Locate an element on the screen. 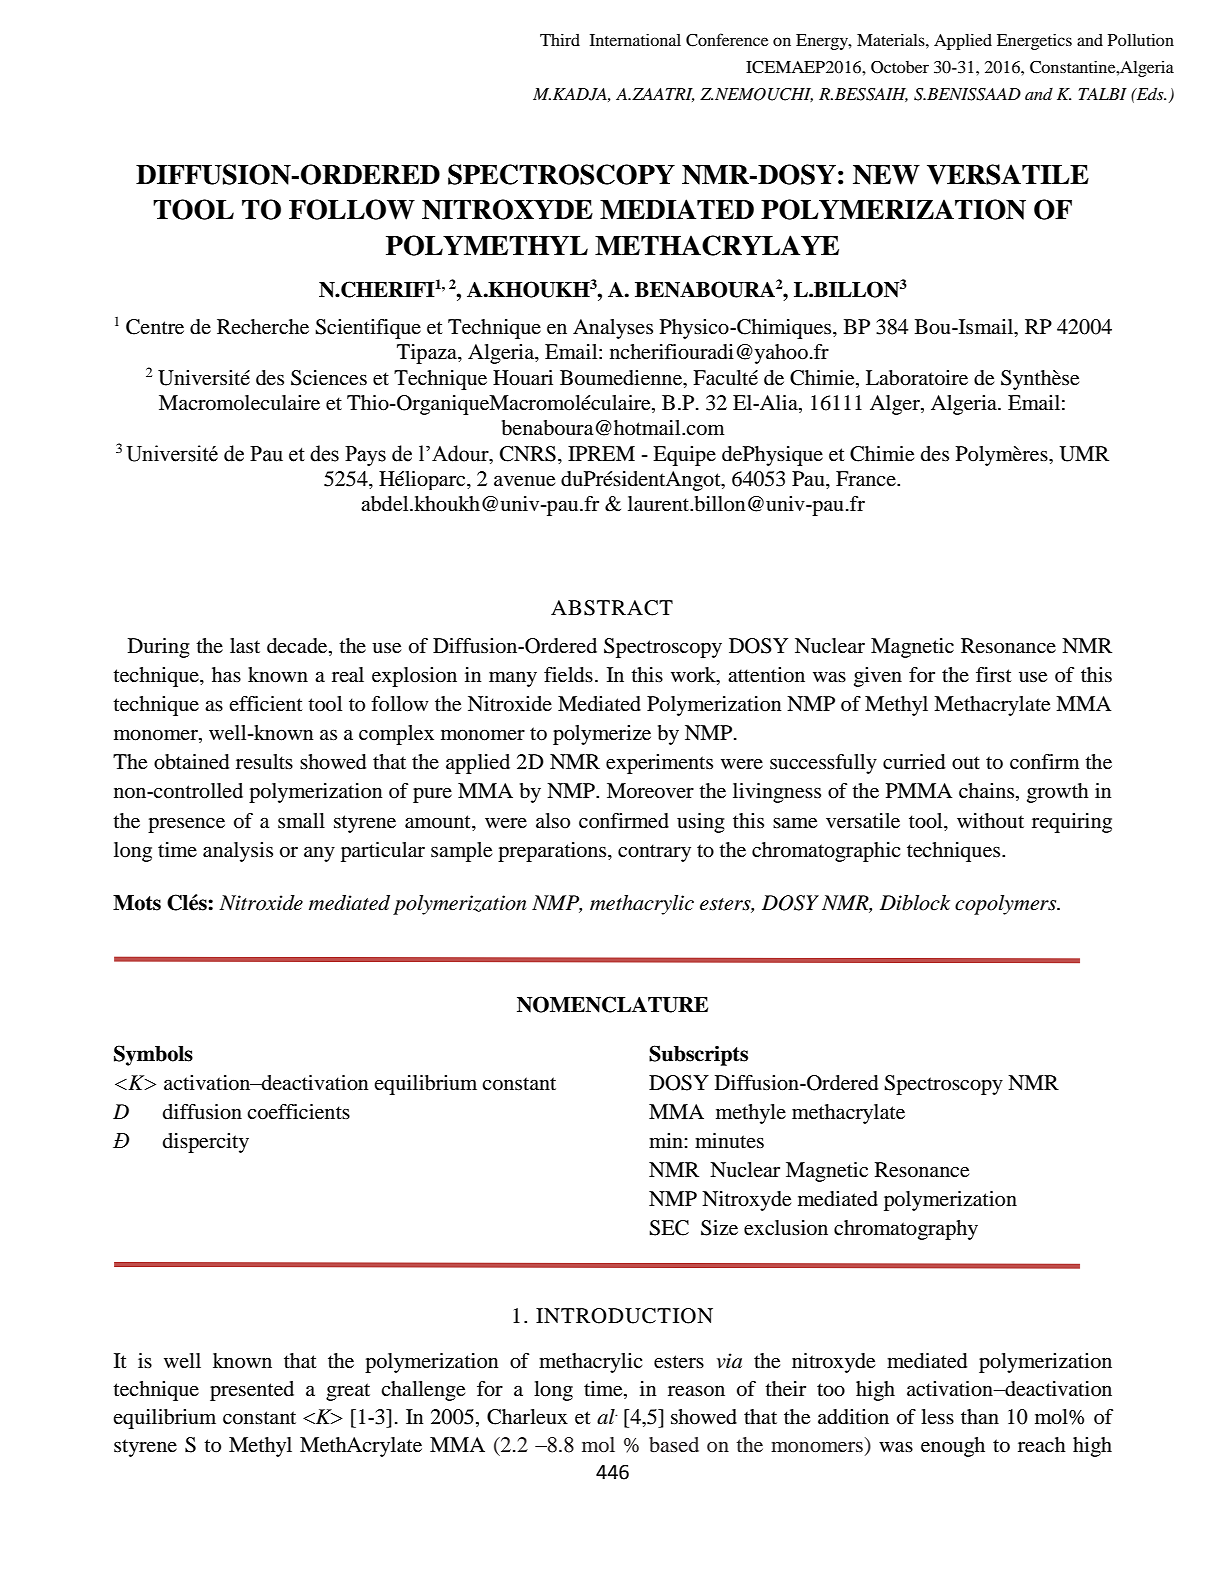  reason is located at coordinates (696, 1391).
